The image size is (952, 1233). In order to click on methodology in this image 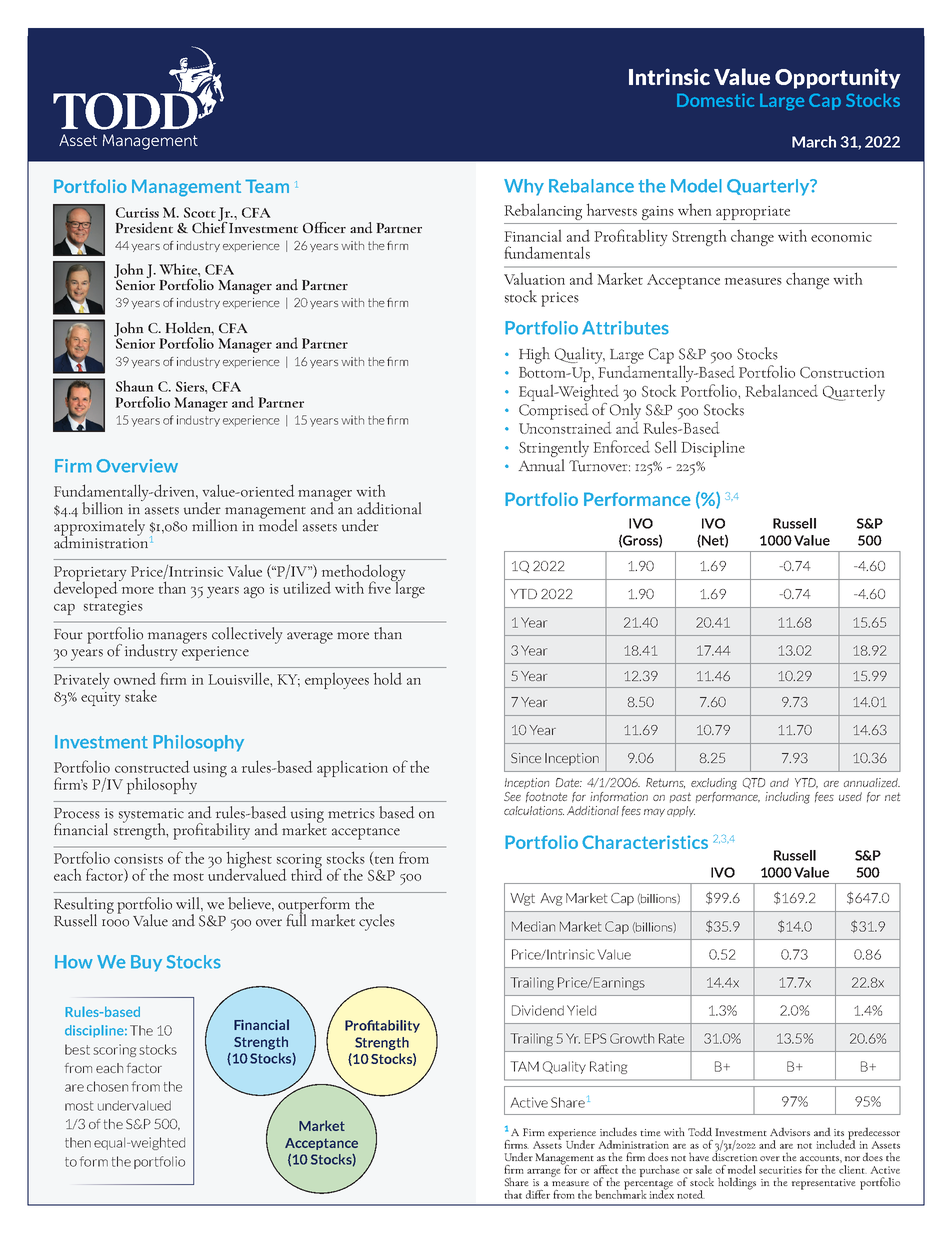, I will do `click(364, 573)`.
